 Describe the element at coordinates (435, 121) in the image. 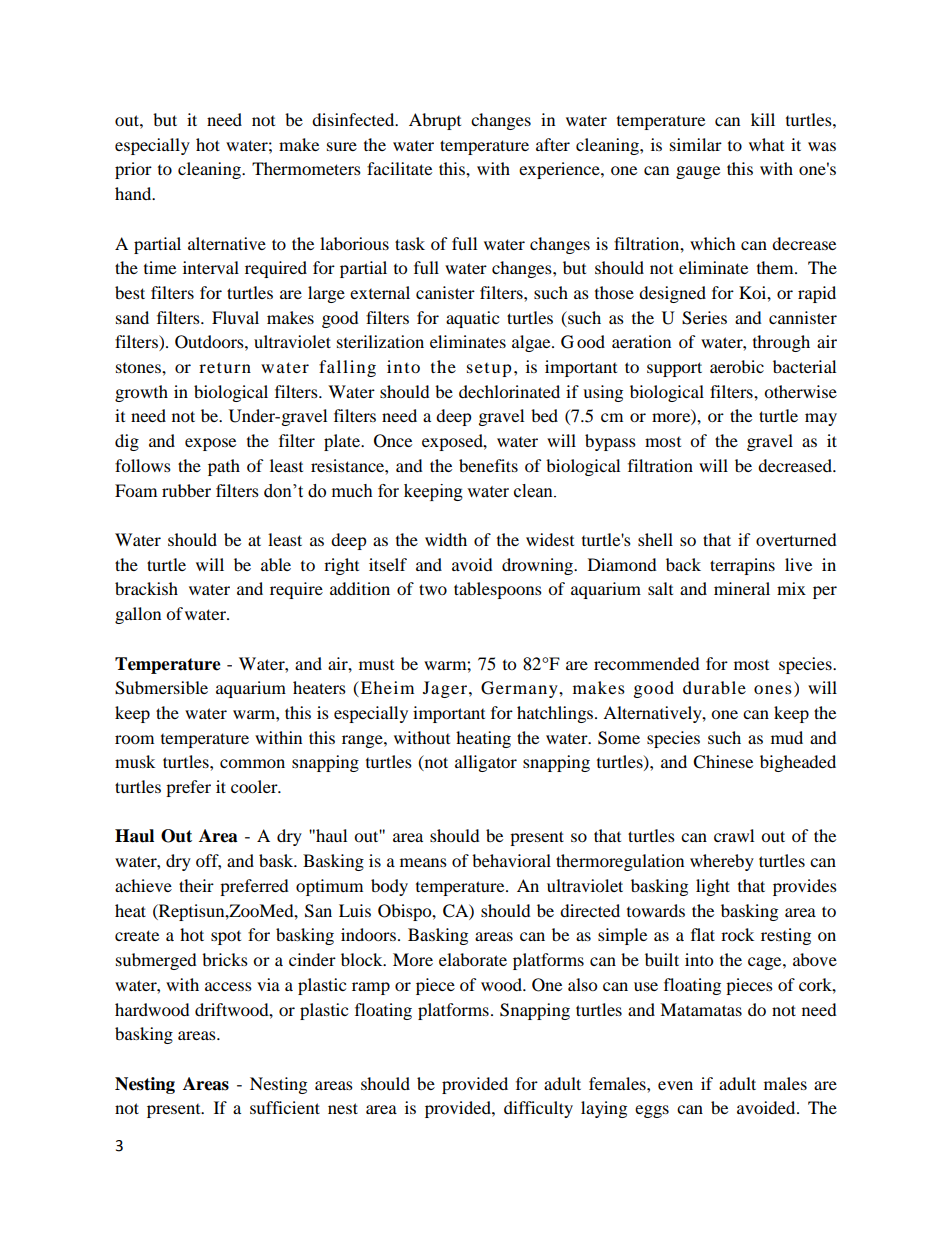

I see `Abrupt` at that location.
